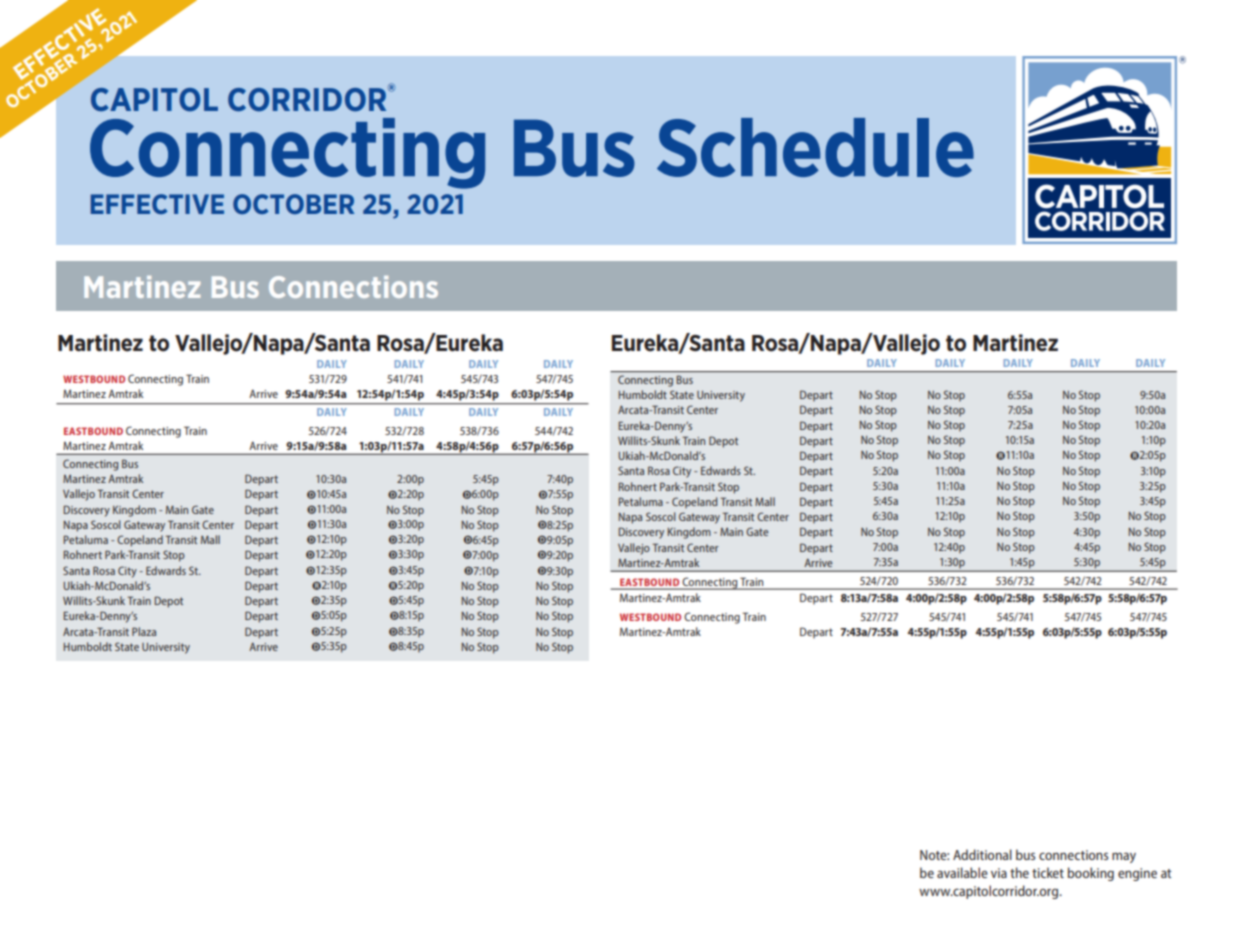 The height and width of the screenshot is (952, 1233). What do you see at coordinates (1048, 872) in the screenshot?
I see `ticket` at bounding box center [1048, 872].
